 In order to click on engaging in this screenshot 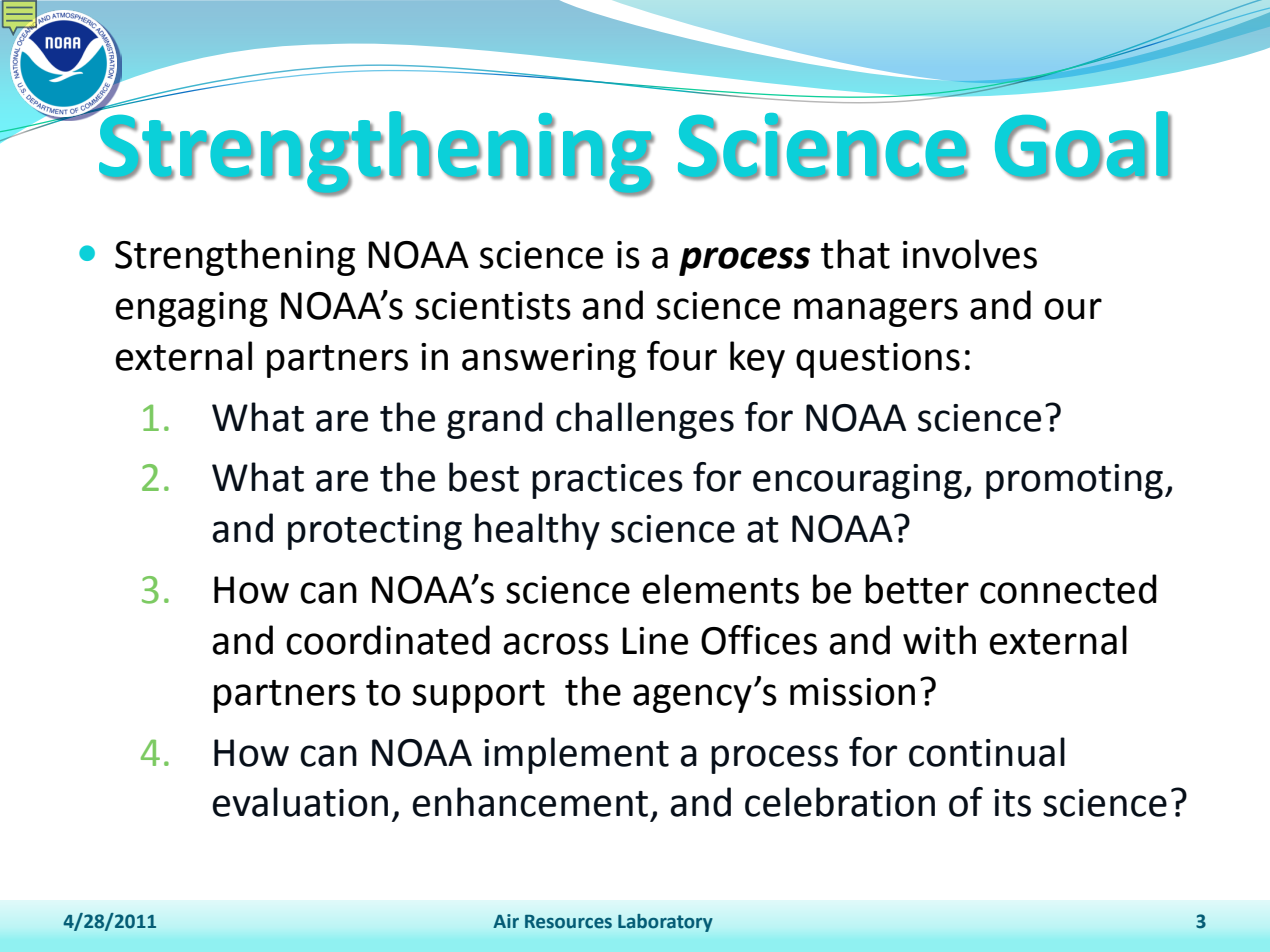, I will do `click(191, 309)`.
